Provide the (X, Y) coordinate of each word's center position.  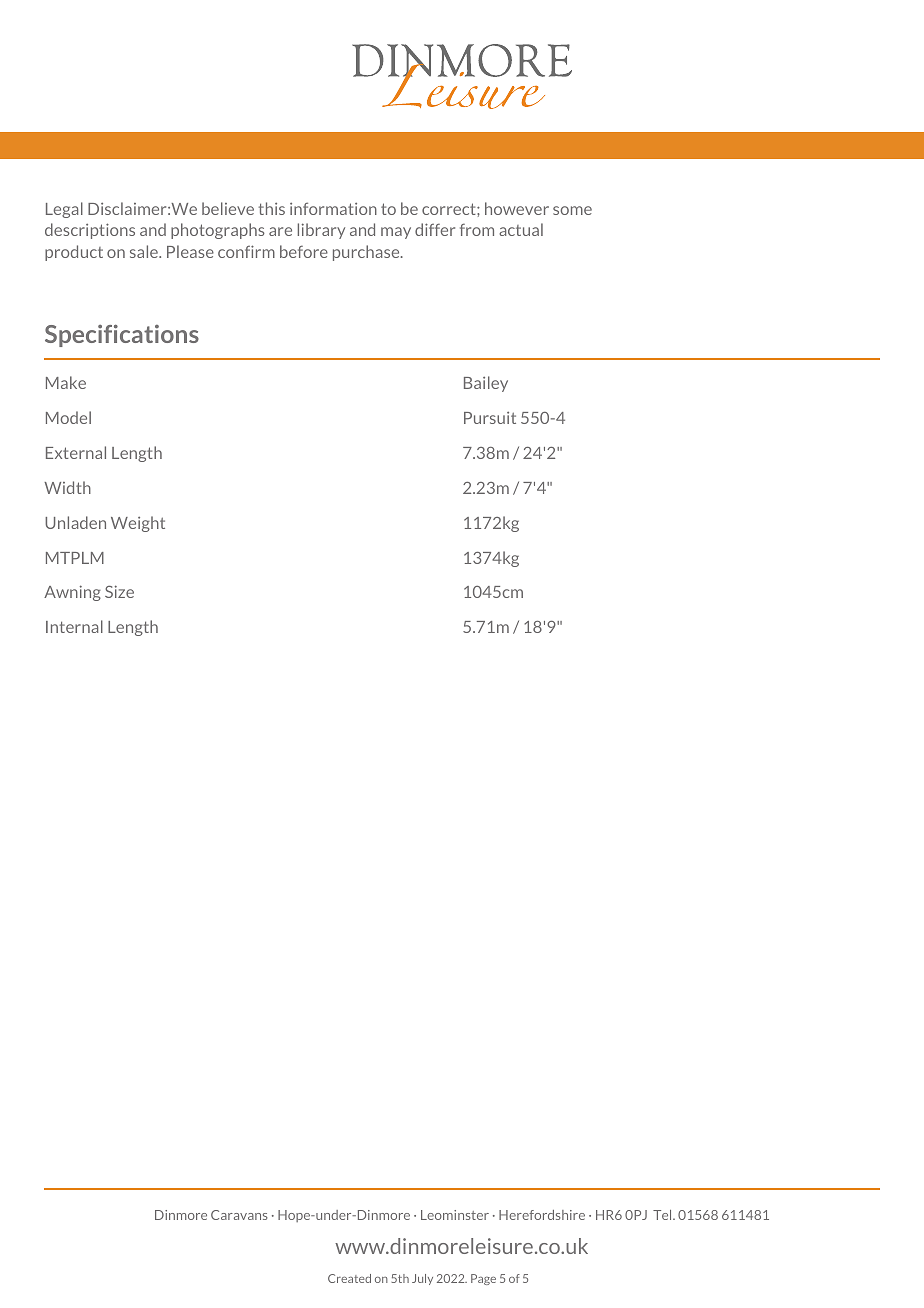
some (572, 210)
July (422, 1279)
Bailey (486, 384)
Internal (74, 626)
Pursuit (490, 418)
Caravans (239, 1215)
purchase (367, 253)
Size (119, 591)
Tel (663, 1215)
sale (145, 251)
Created (349, 1278)
